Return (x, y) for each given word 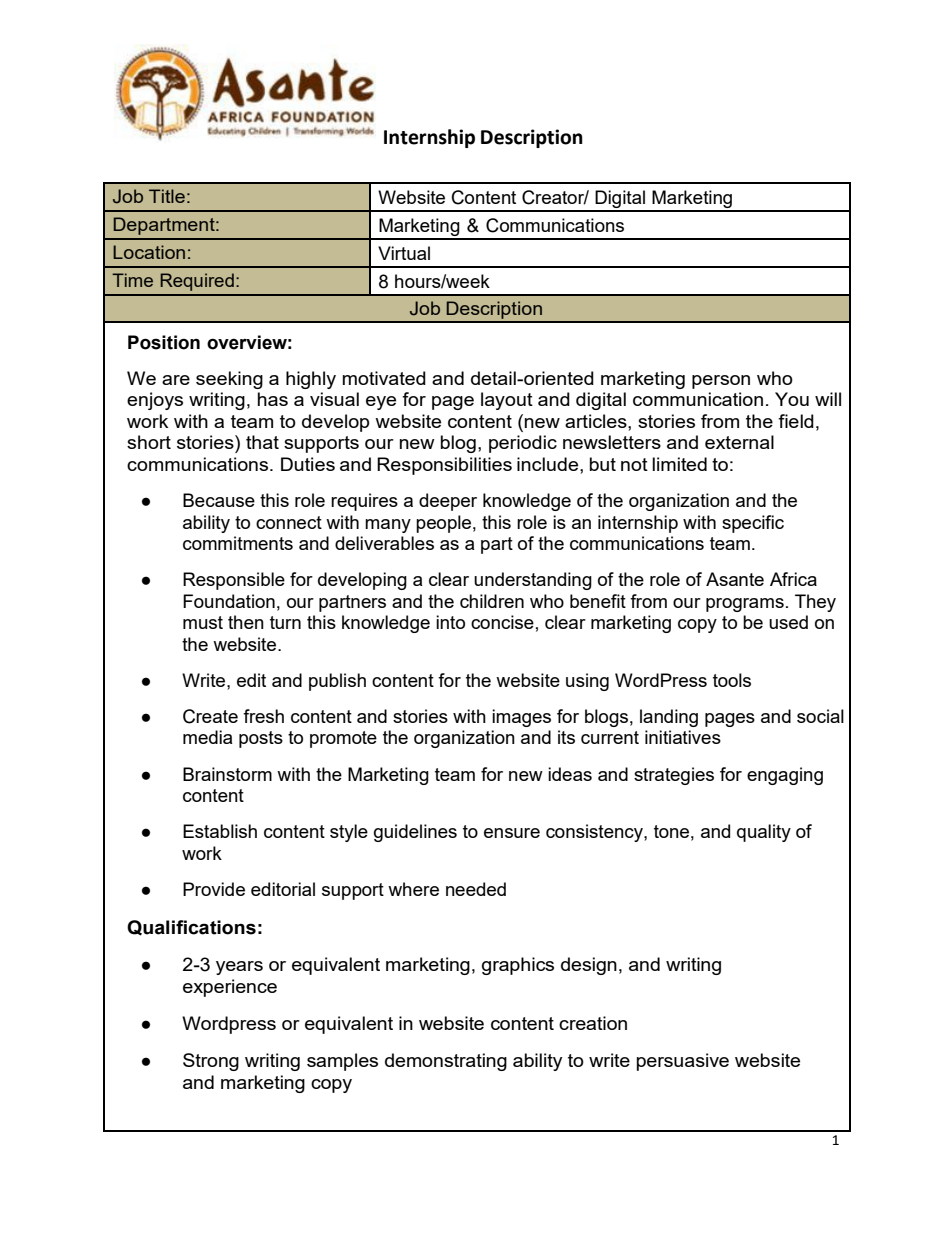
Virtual (404, 253)
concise (502, 622)
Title (167, 196)
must (203, 622)
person (721, 382)
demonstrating (446, 1062)
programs (745, 605)
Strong (211, 1062)
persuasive (683, 1062)
